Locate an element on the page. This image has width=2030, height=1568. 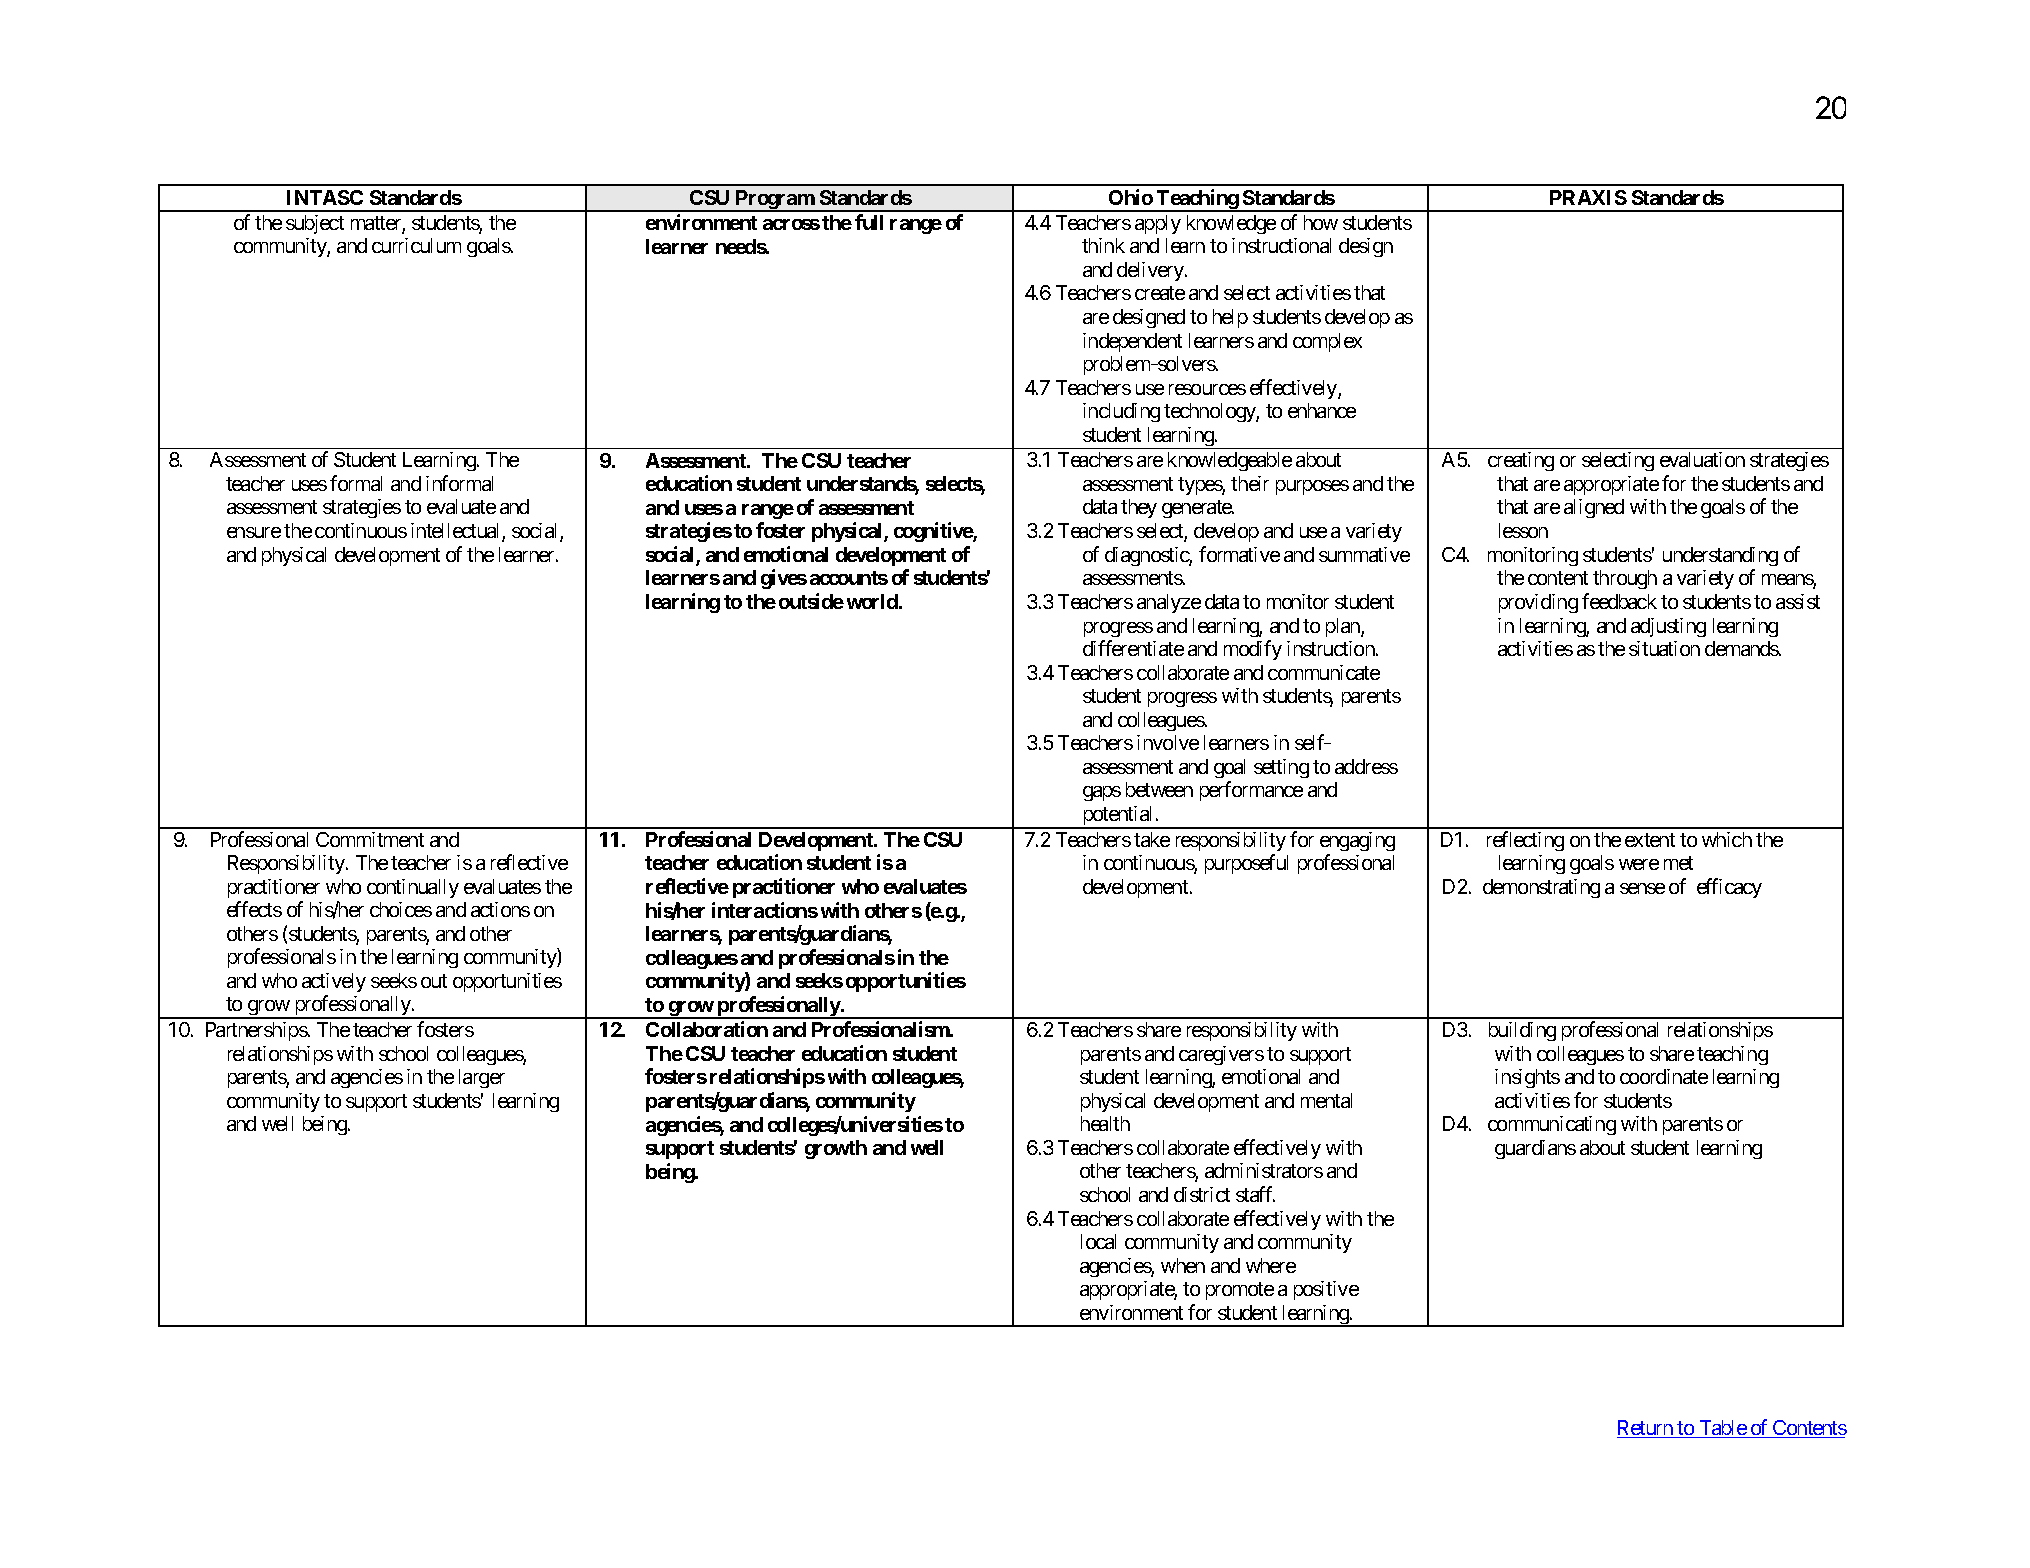
local is located at coordinates (1098, 1241).
